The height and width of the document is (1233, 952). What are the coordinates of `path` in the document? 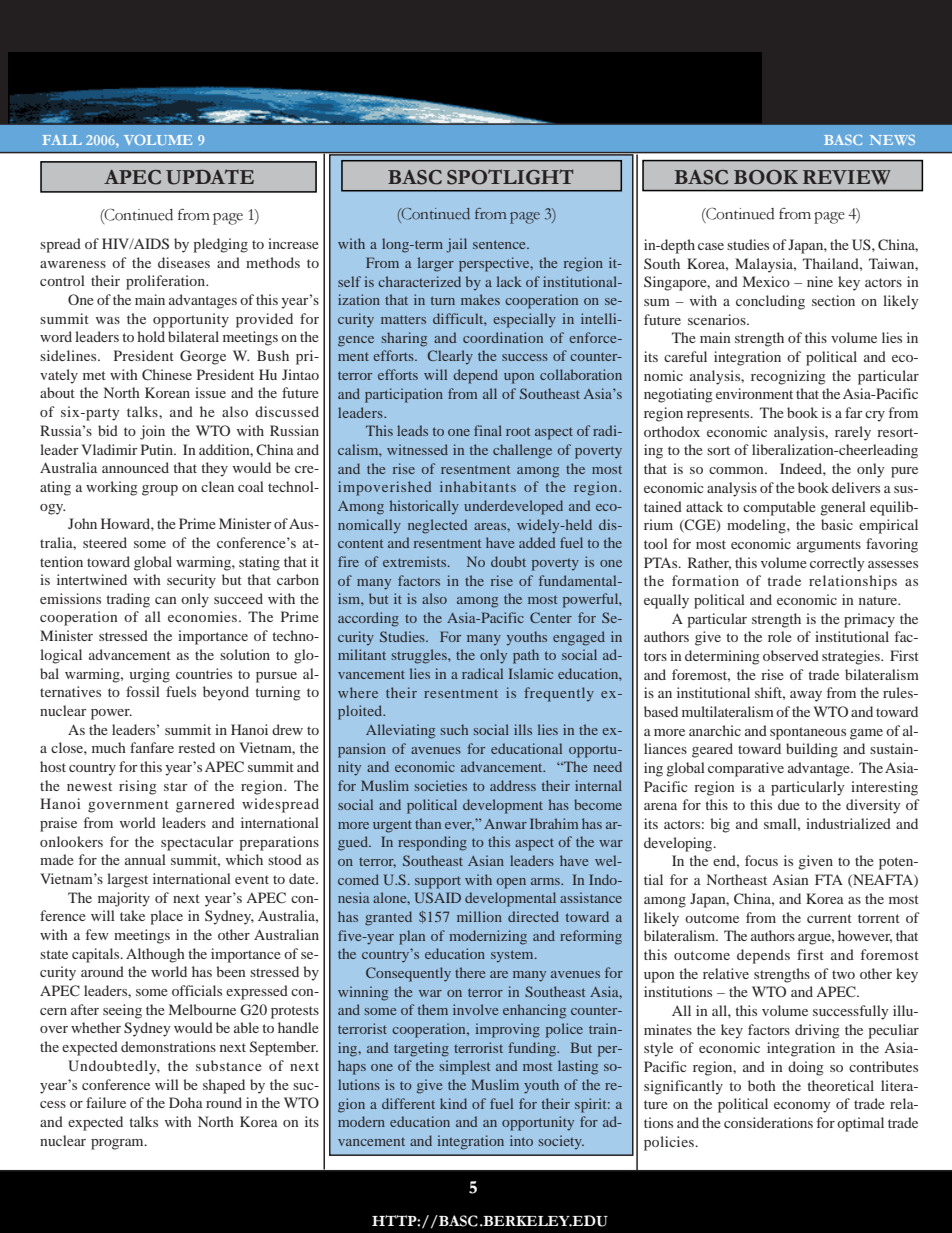 It's located at (526, 656).
